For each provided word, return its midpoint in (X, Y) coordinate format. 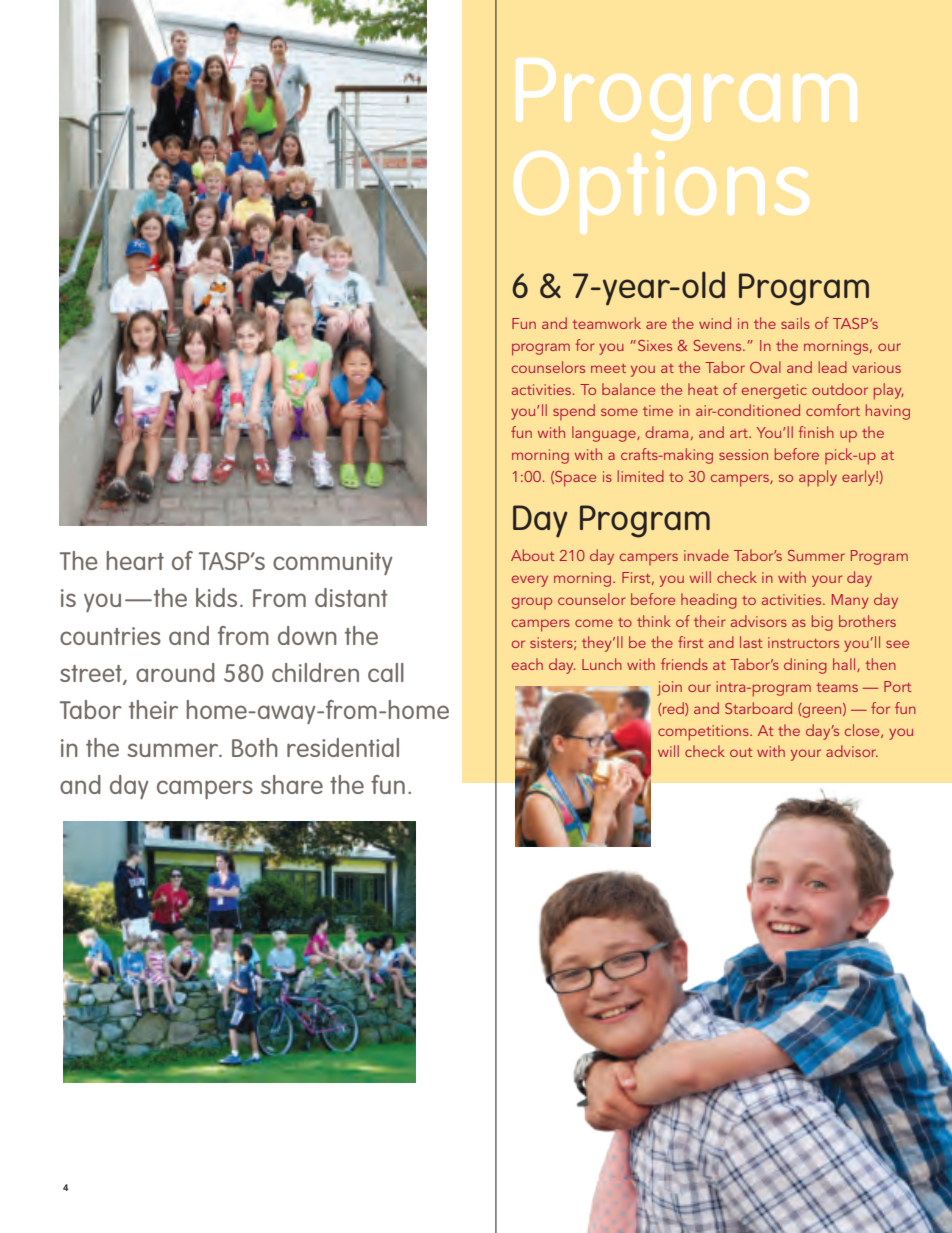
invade (706, 555)
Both (255, 747)
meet (608, 368)
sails (795, 323)
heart (135, 560)
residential (343, 747)
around (175, 672)
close (863, 731)
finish (816, 432)
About (532, 555)
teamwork (607, 323)
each (527, 664)
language (605, 434)
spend (574, 412)
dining (805, 666)
